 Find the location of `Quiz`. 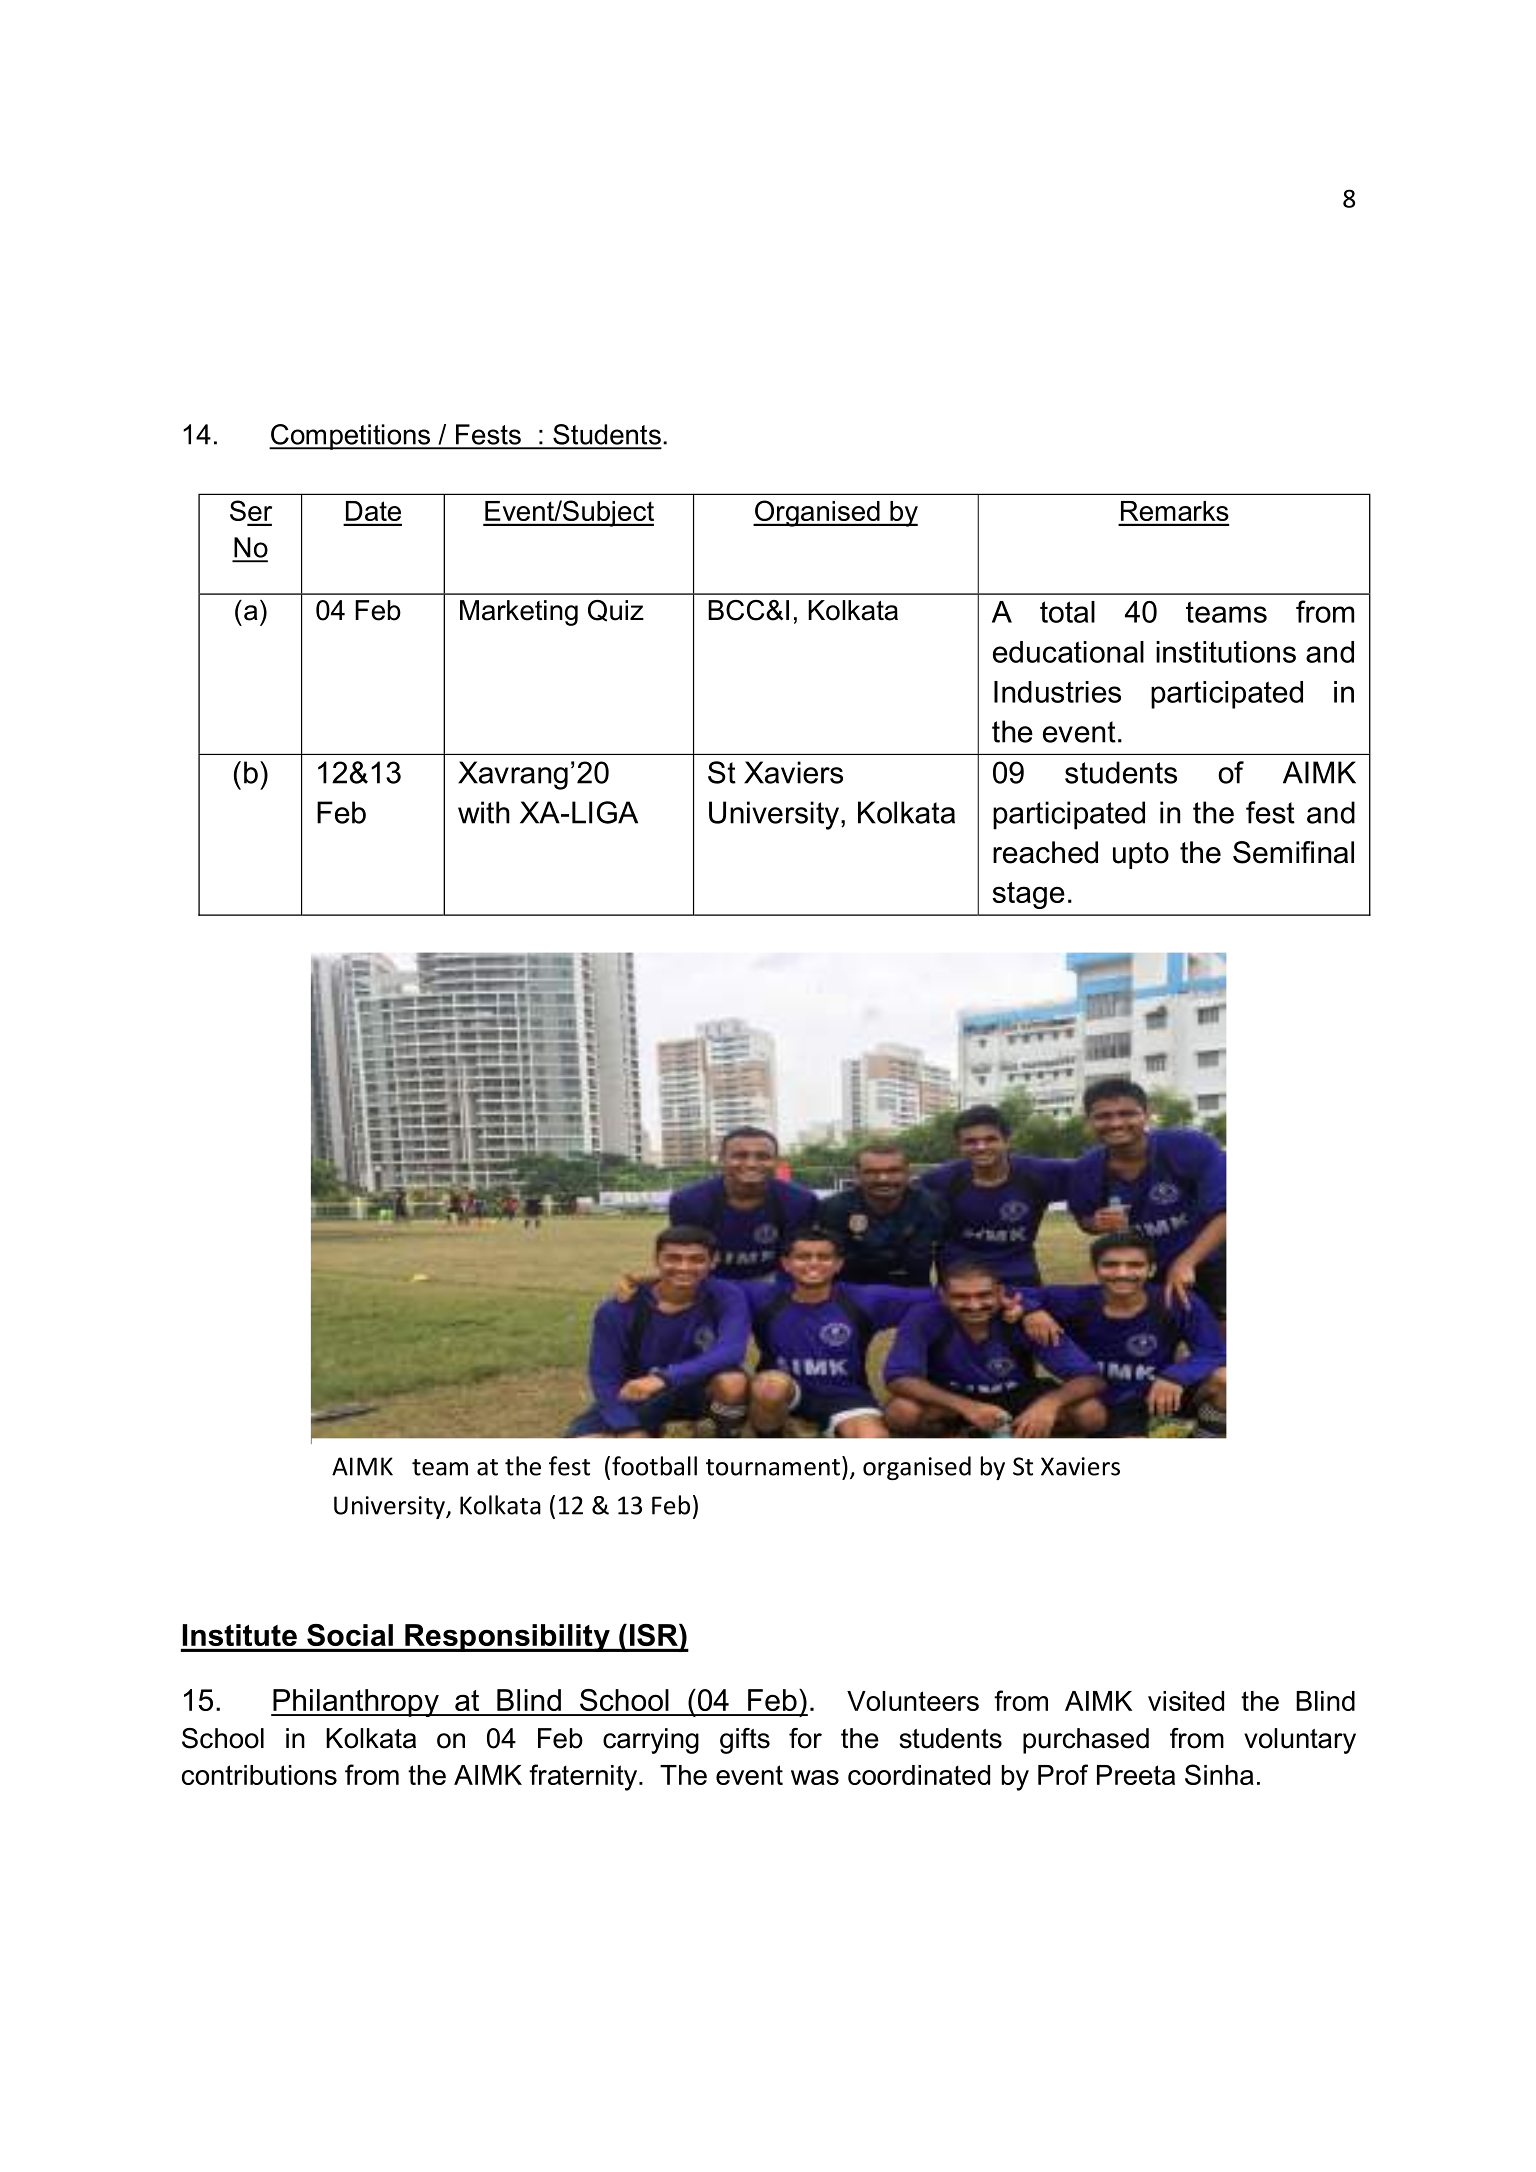

Quiz is located at coordinates (616, 611).
